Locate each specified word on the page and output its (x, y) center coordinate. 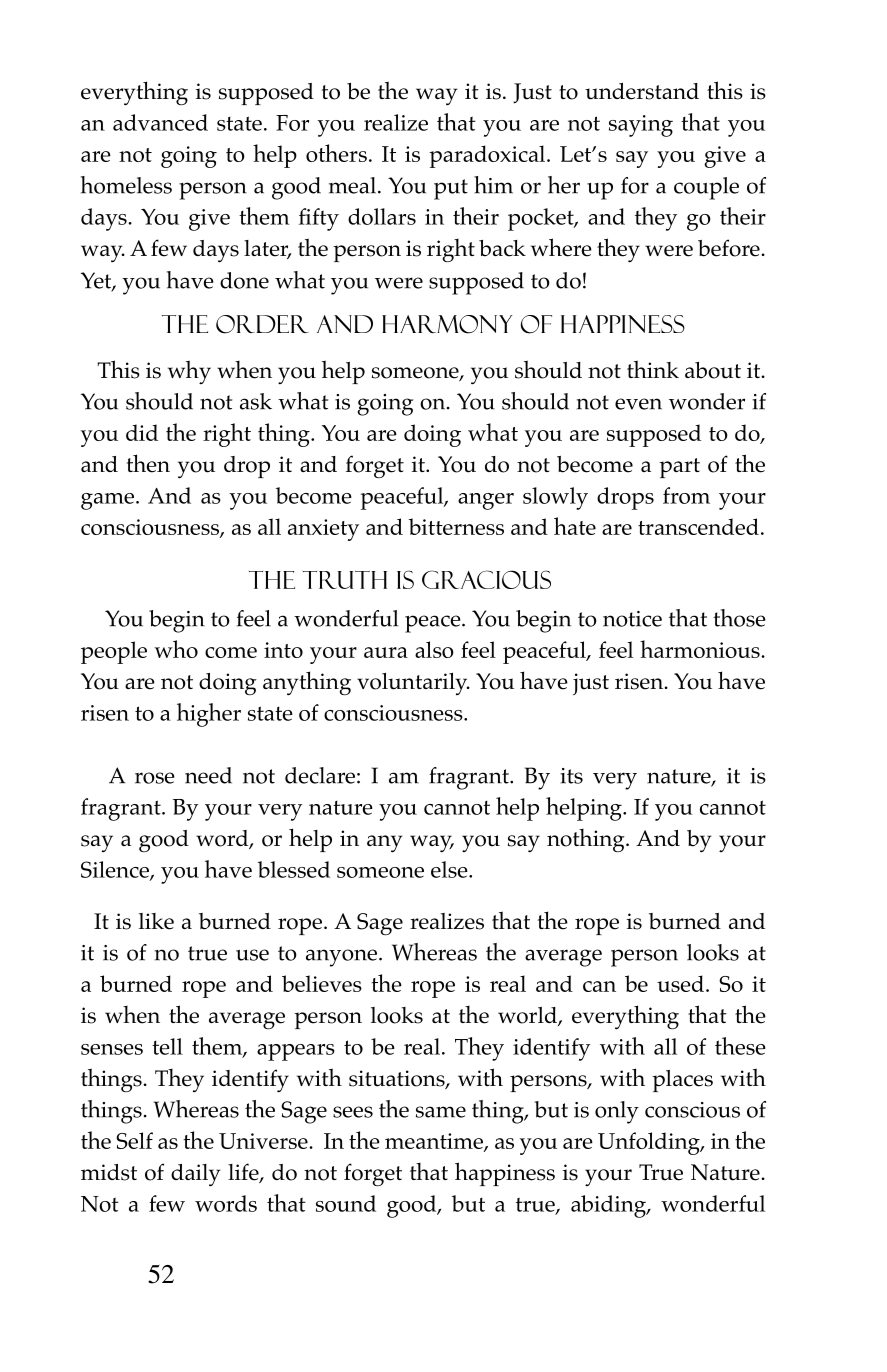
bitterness (456, 526)
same (441, 1112)
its (571, 776)
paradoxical (488, 156)
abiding (610, 1206)
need (208, 775)
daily (195, 1175)
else (450, 869)
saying (641, 126)
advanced (160, 122)
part (679, 468)
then (148, 463)
